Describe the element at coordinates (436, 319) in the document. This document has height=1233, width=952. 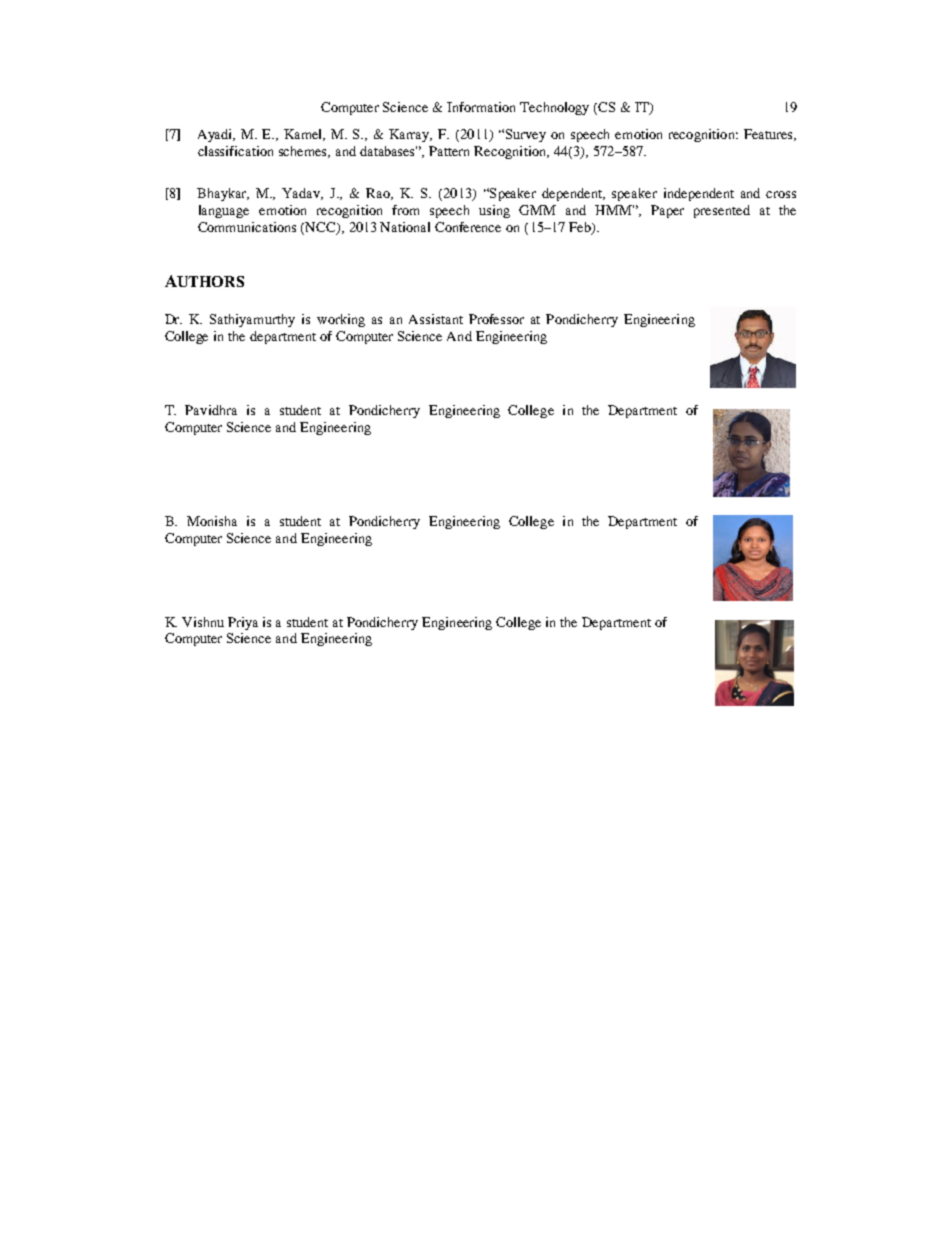
I see `Assistant` at that location.
